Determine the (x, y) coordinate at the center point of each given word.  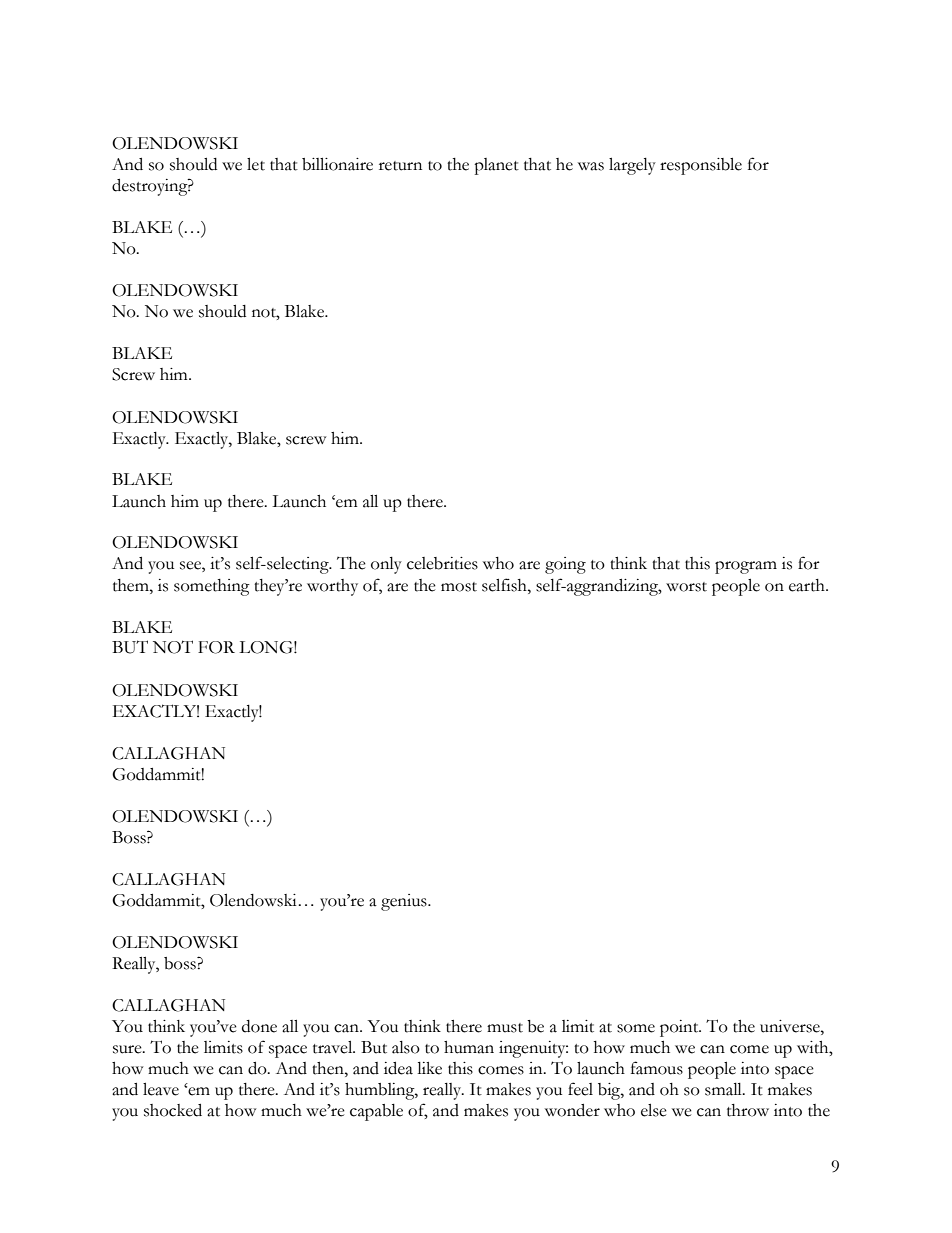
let (256, 164)
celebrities (442, 563)
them (132, 585)
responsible (701, 166)
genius (405, 902)
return (400, 166)
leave (161, 1089)
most (459, 587)
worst (686, 587)
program (746, 567)
